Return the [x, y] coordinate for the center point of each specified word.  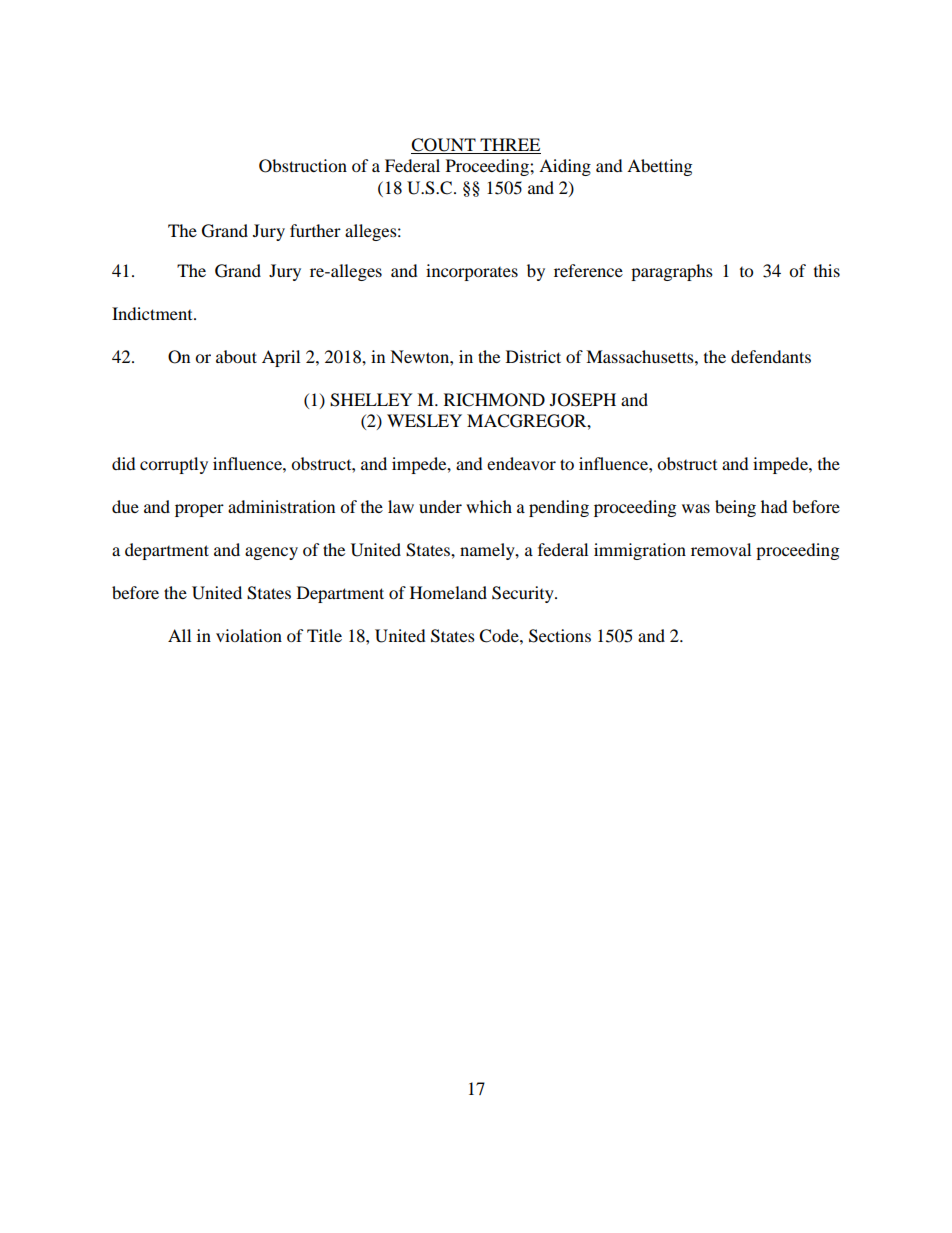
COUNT [443, 145]
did [124, 463]
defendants [771, 356]
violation [249, 635]
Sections [560, 636]
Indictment [153, 313]
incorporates [472, 272]
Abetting [659, 167]
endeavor [521, 463]
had [774, 506]
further [315, 230]
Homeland [448, 592]
